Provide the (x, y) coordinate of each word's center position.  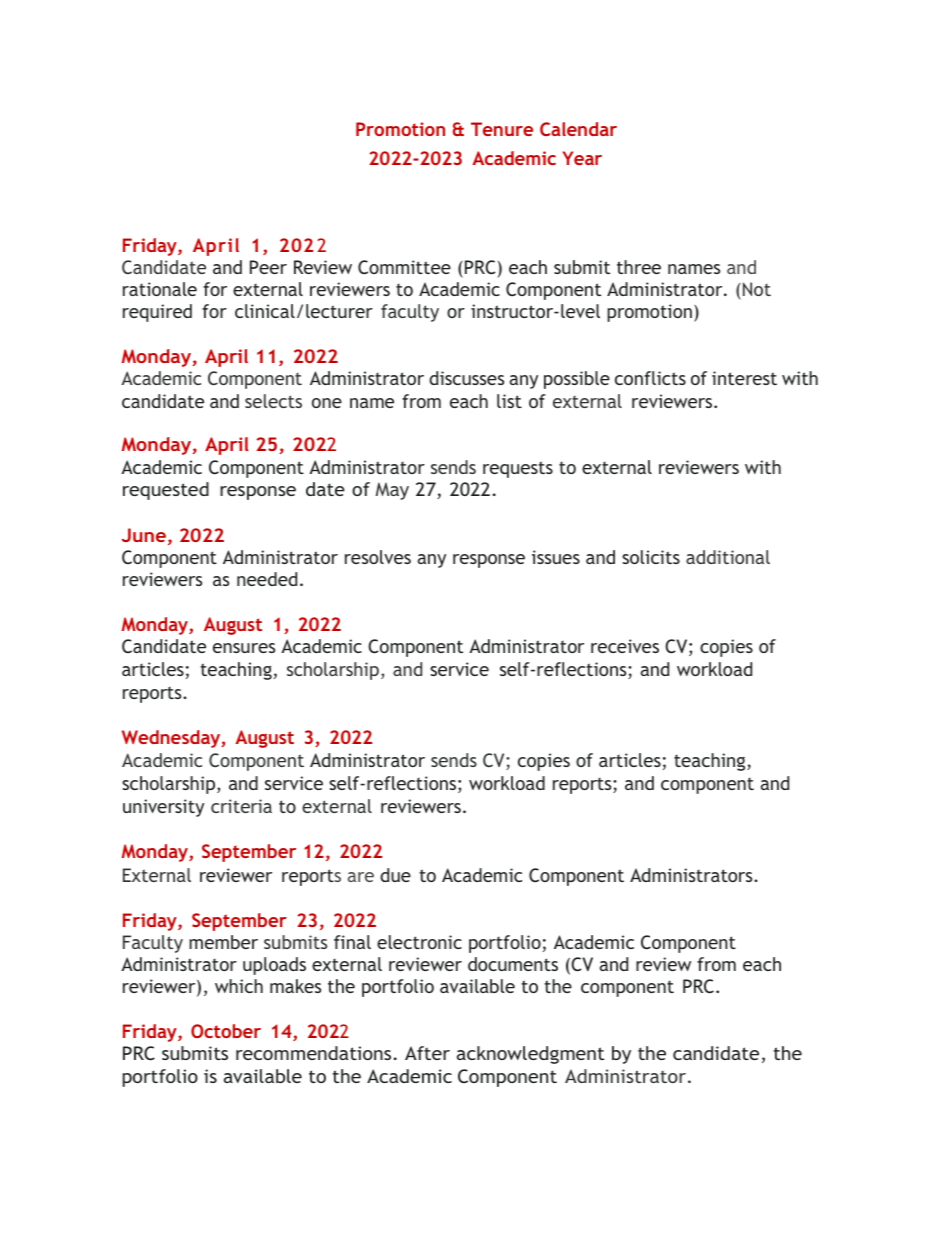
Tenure (502, 129)
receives (625, 646)
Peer (268, 267)
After (427, 1053)
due (395, 875)
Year (582, 158)
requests (518, 469)
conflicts (650, 378)
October (226, 1031)
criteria (241, 806)
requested (166, 491)
